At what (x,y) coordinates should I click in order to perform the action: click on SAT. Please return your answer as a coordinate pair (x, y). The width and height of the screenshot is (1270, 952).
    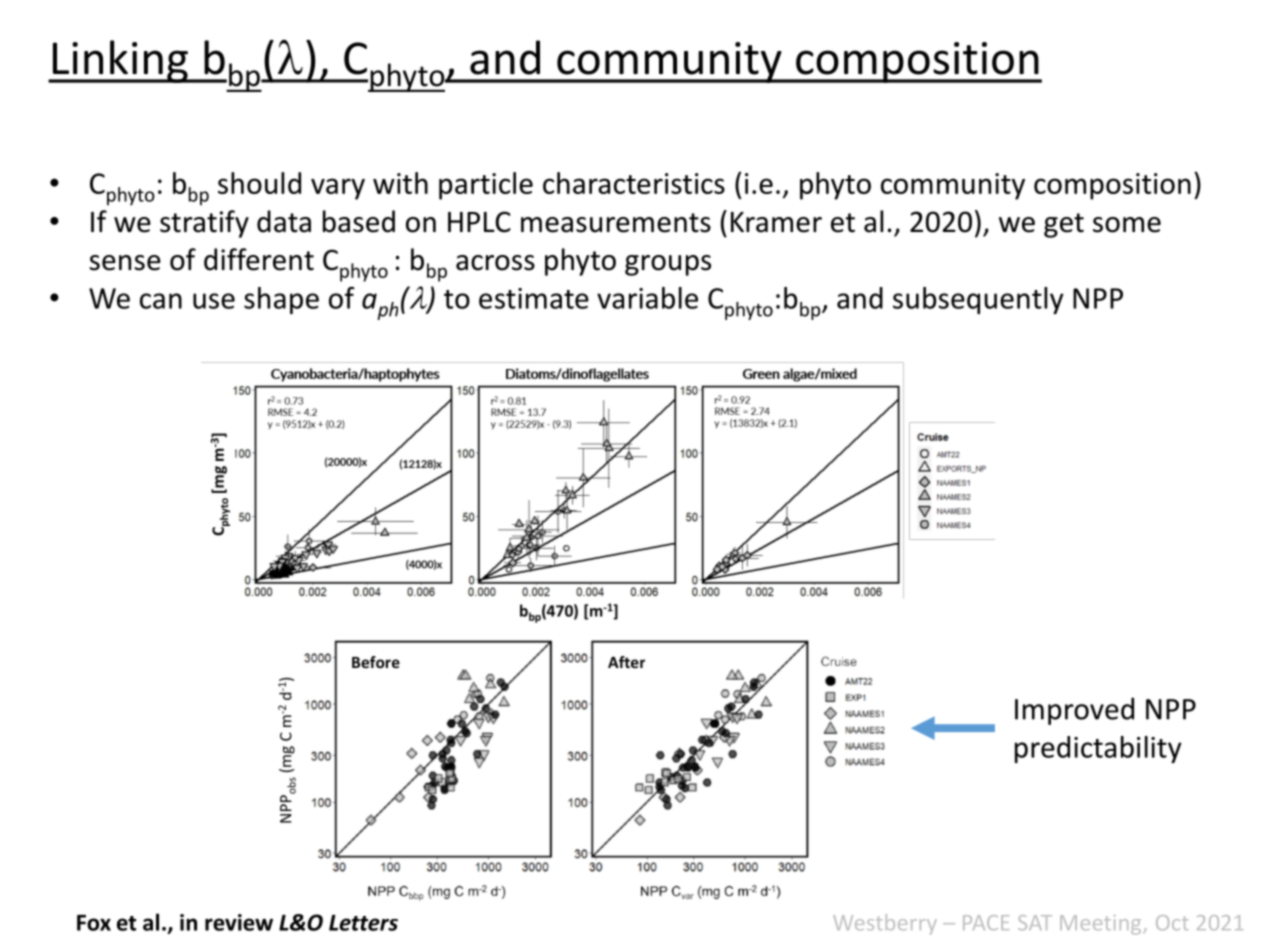
    Looking at the image, I should click on (1035, 922).
